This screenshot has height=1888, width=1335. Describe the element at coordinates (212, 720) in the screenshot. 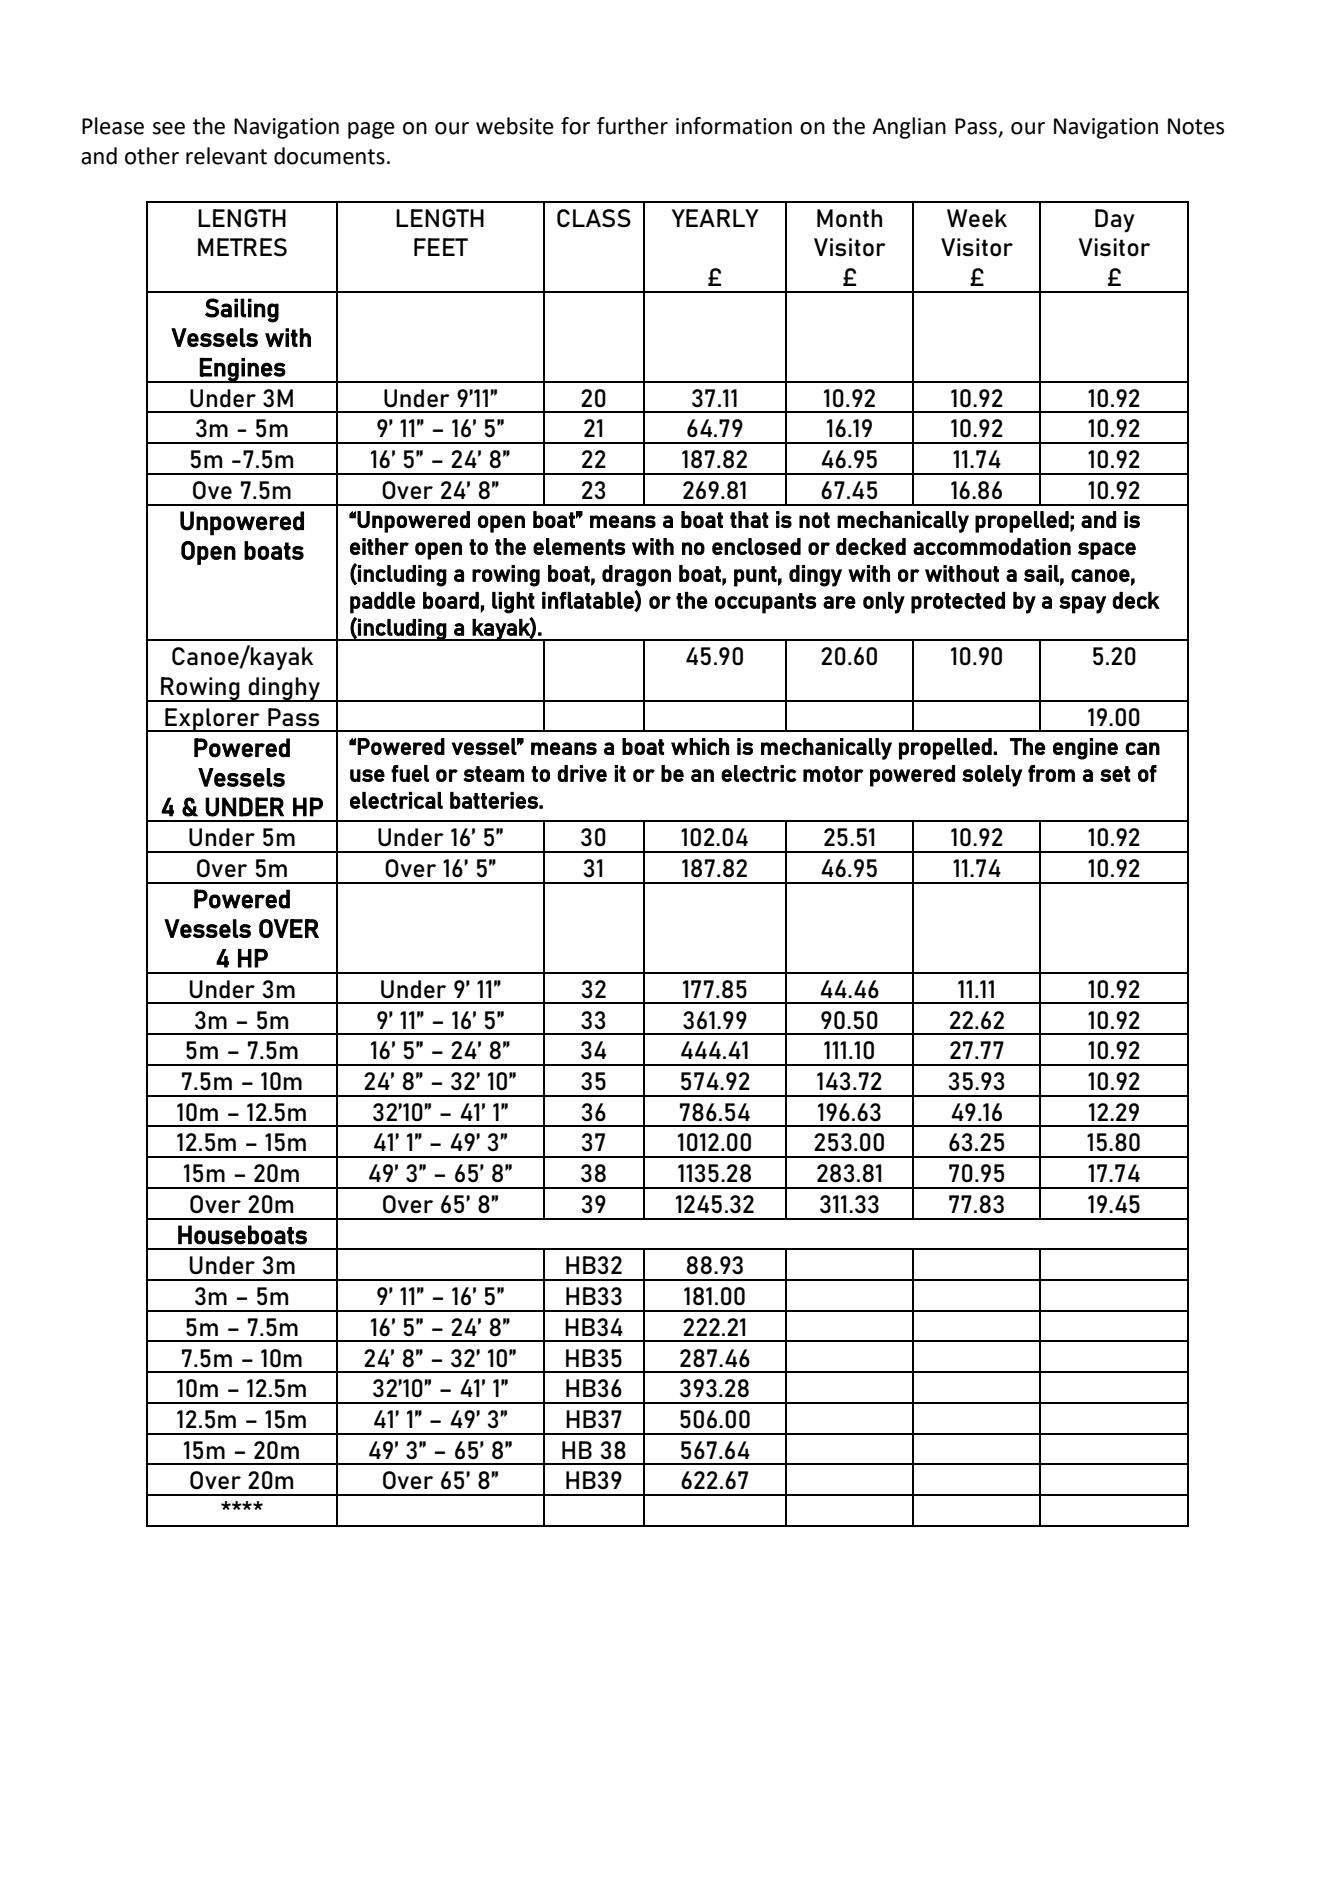

I see `Explorer` at that location.
